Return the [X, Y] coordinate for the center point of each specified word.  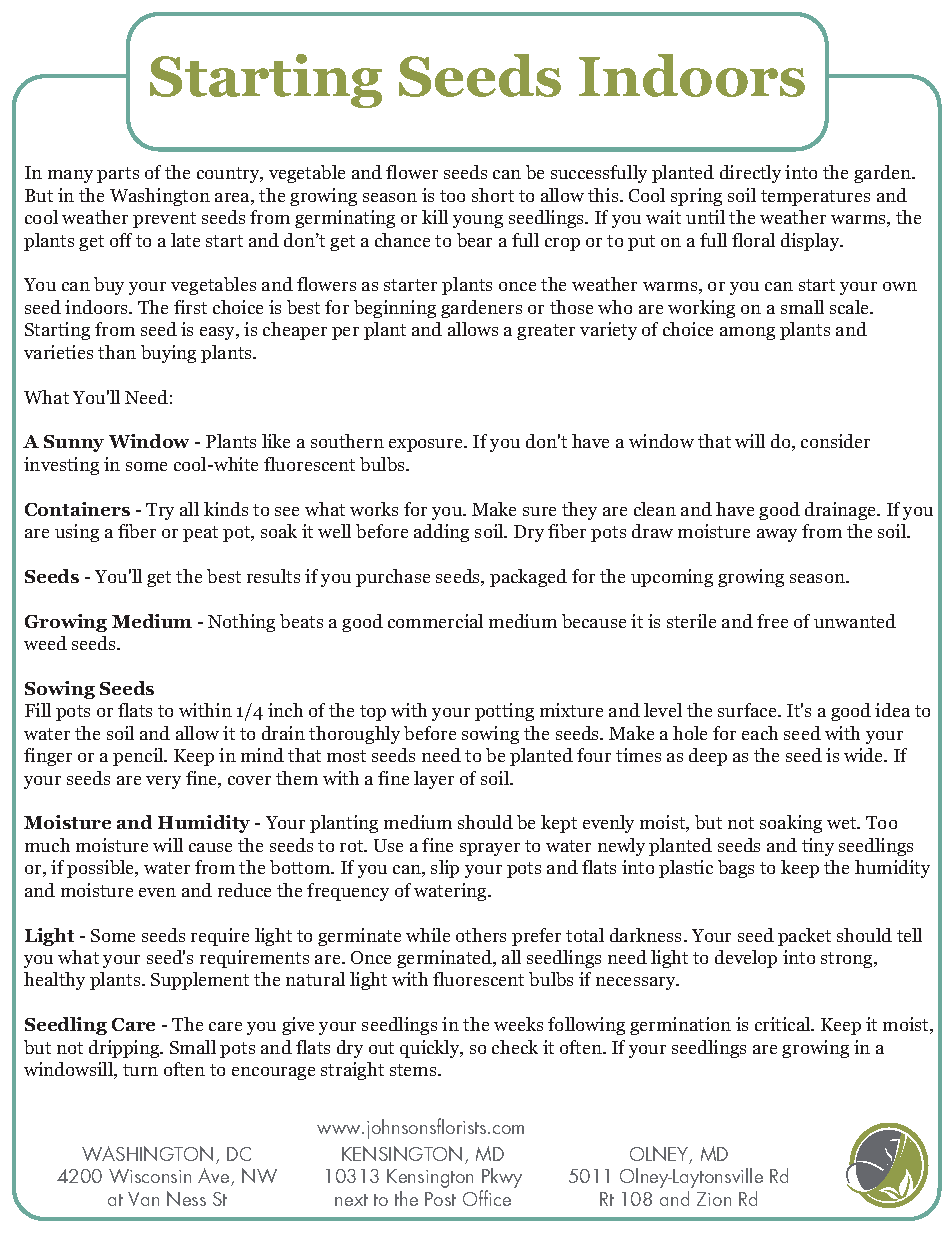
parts [118, 175]
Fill [38, 710]
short [493, 195]
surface [748, 710]
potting [504, 712]
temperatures [815, 198]
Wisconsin [150, 1176]
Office [487, 1198]
